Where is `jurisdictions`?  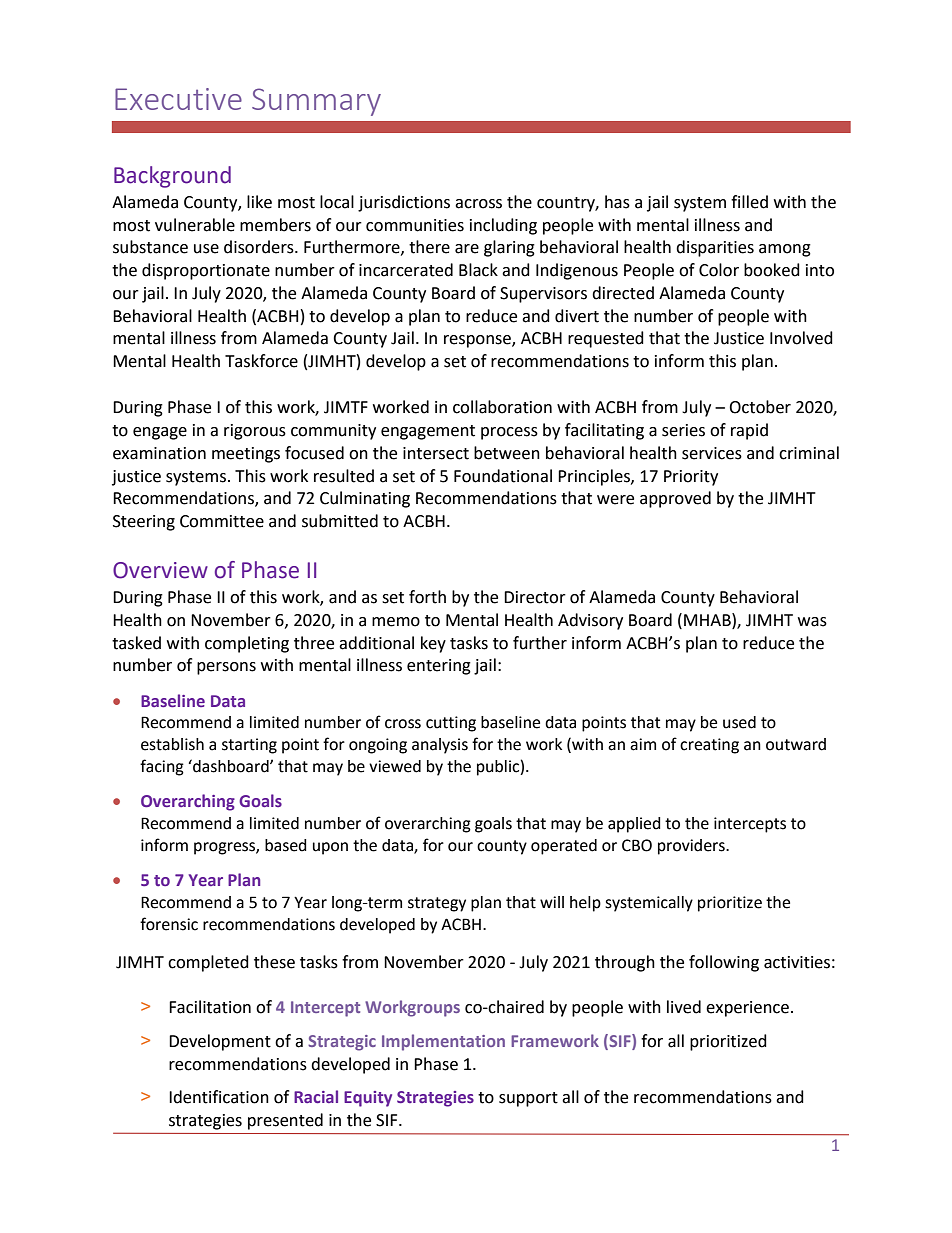 jurisdictions is located at coordinates (404, 203).
